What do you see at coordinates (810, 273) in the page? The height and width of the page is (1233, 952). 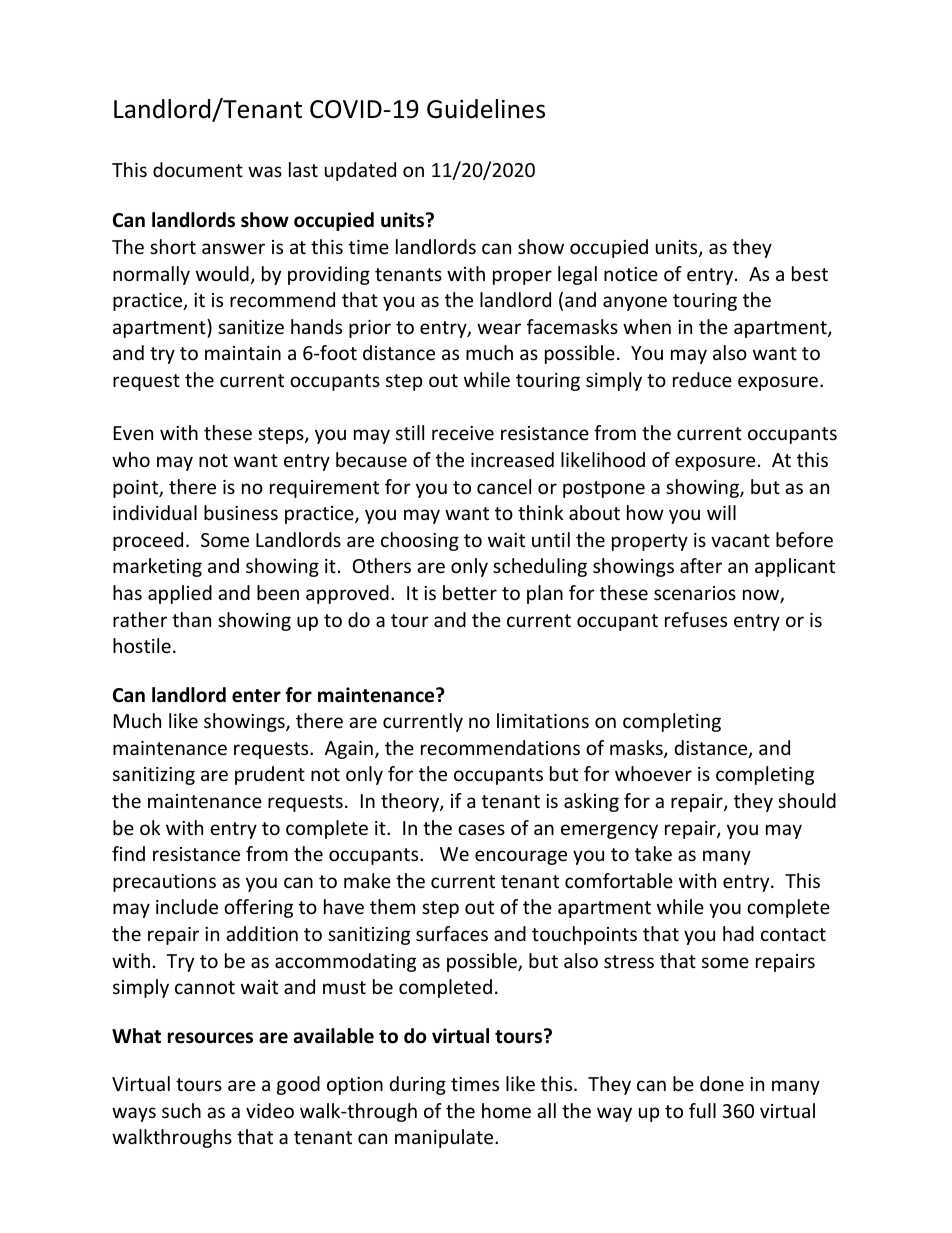 I see `best` at bounding box center [810, 273].
